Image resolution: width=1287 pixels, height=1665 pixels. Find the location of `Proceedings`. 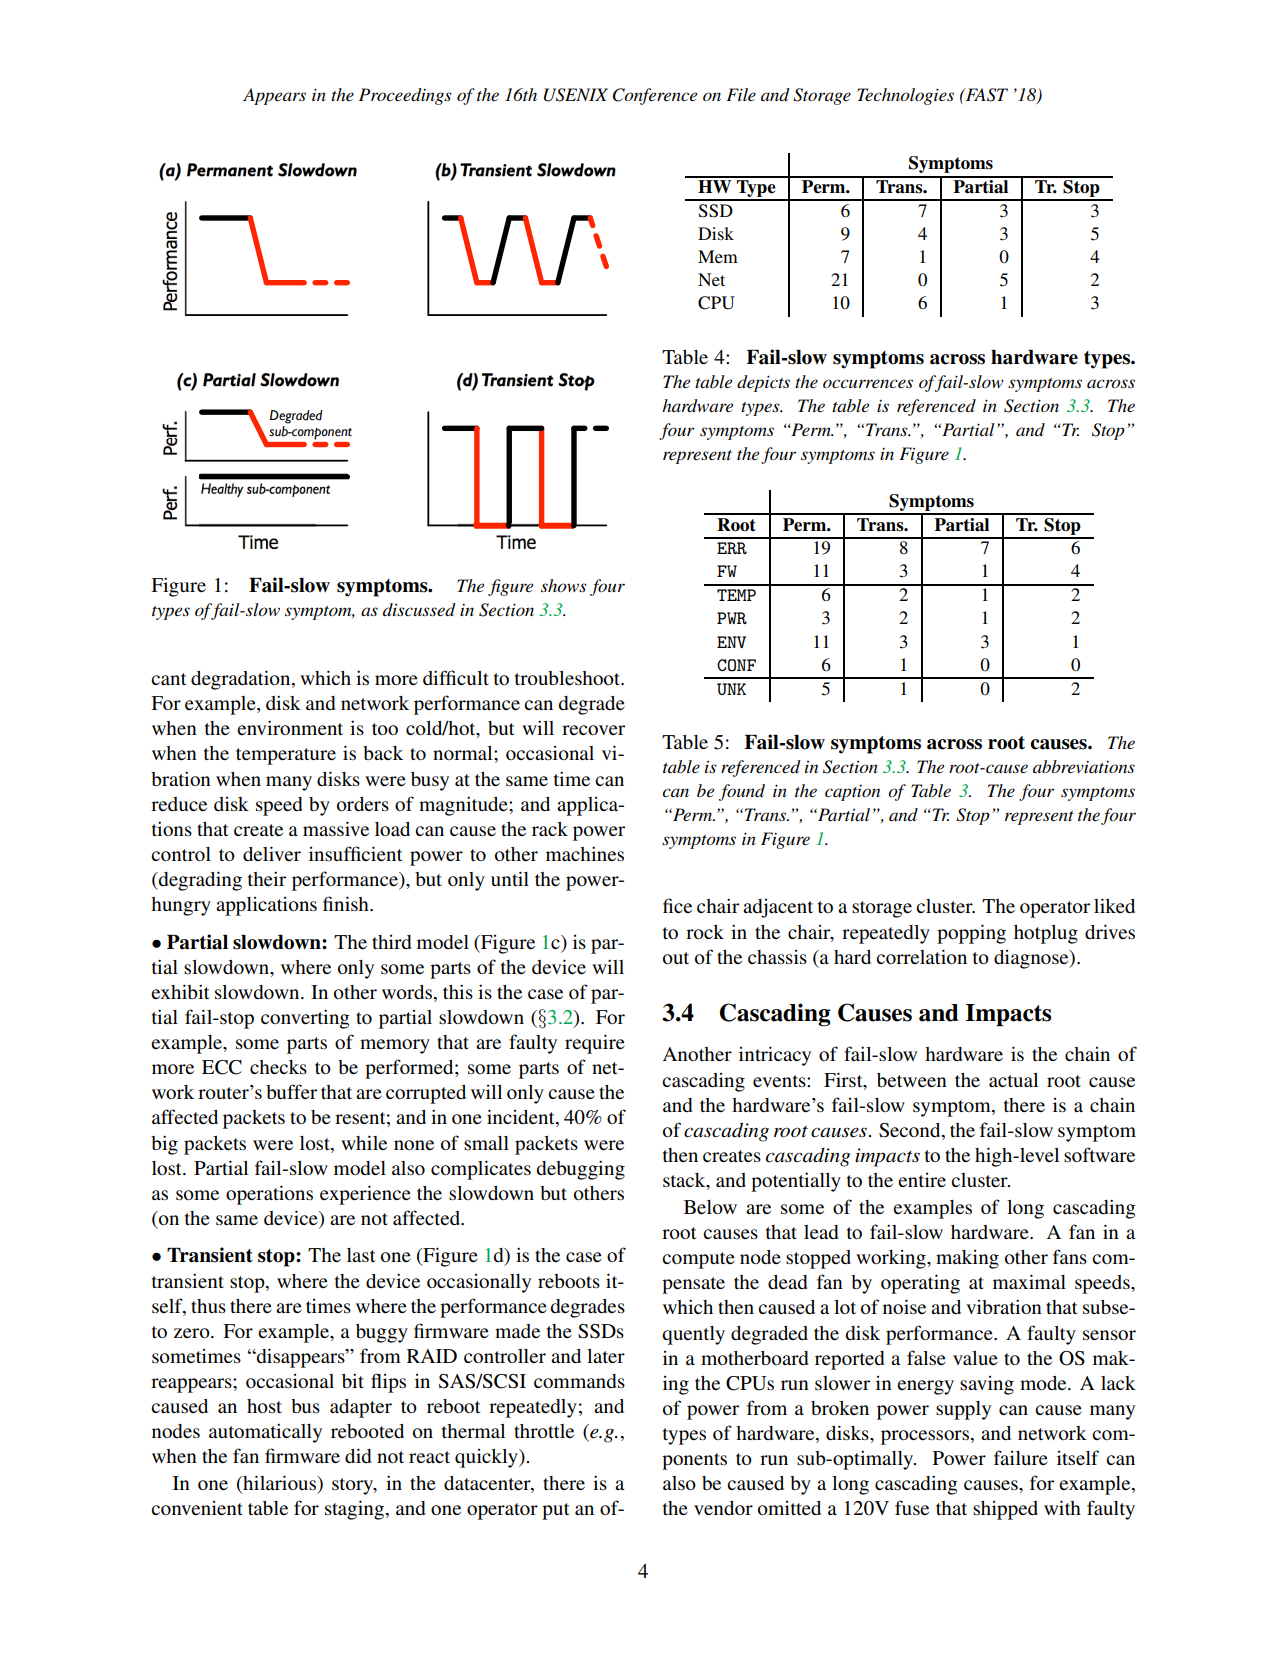

Proceedings is located at coordinates (405, 96).
